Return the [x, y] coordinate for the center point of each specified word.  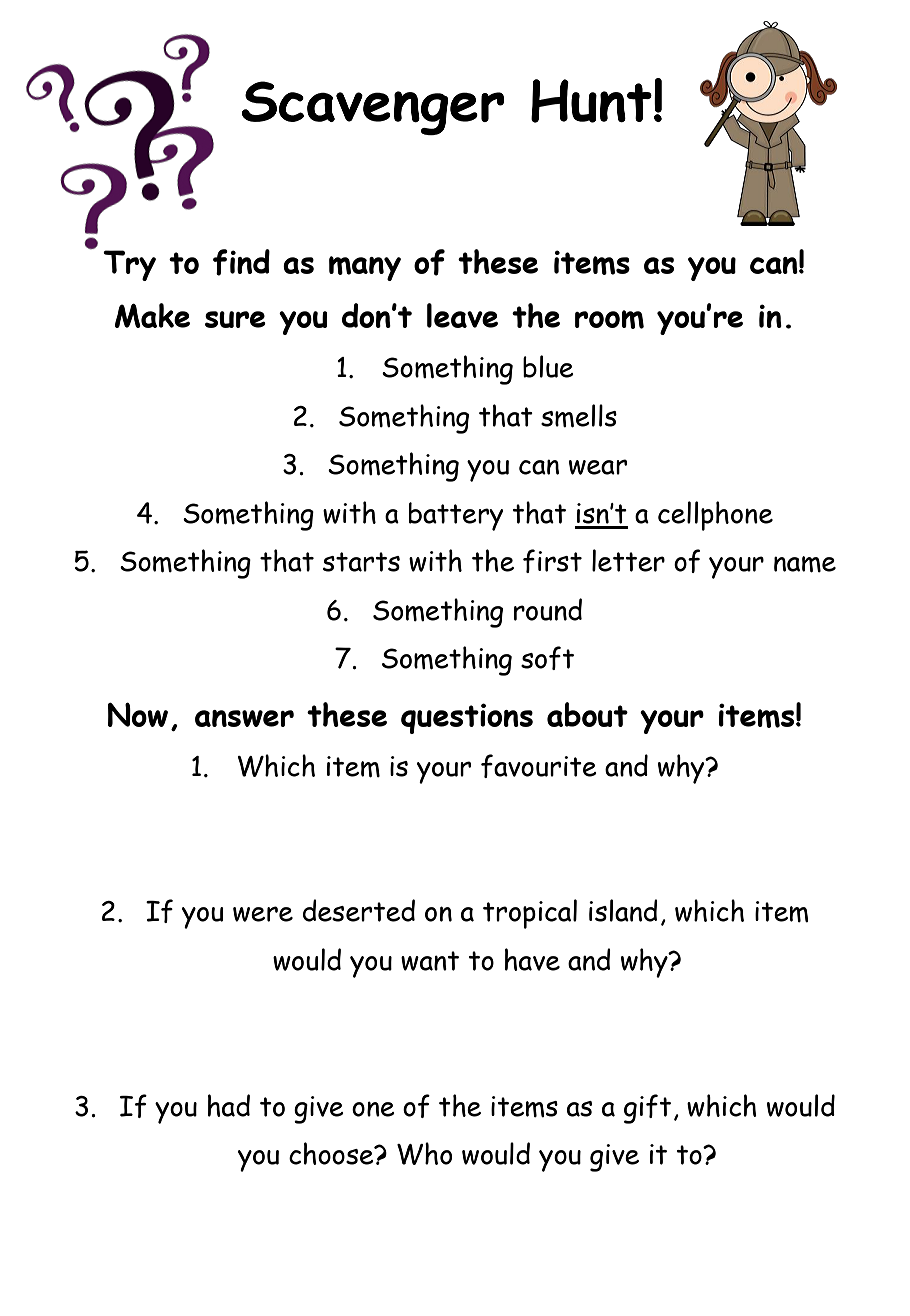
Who [424, 1153]
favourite [539, 766]
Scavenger [373, 108]
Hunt [591, 101]
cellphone [715, 516]
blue [548, 366]
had [229, 1105]
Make [152, 315]
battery [456, 516]
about [587, 714]
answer [244, 718]
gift [647, 1109]
